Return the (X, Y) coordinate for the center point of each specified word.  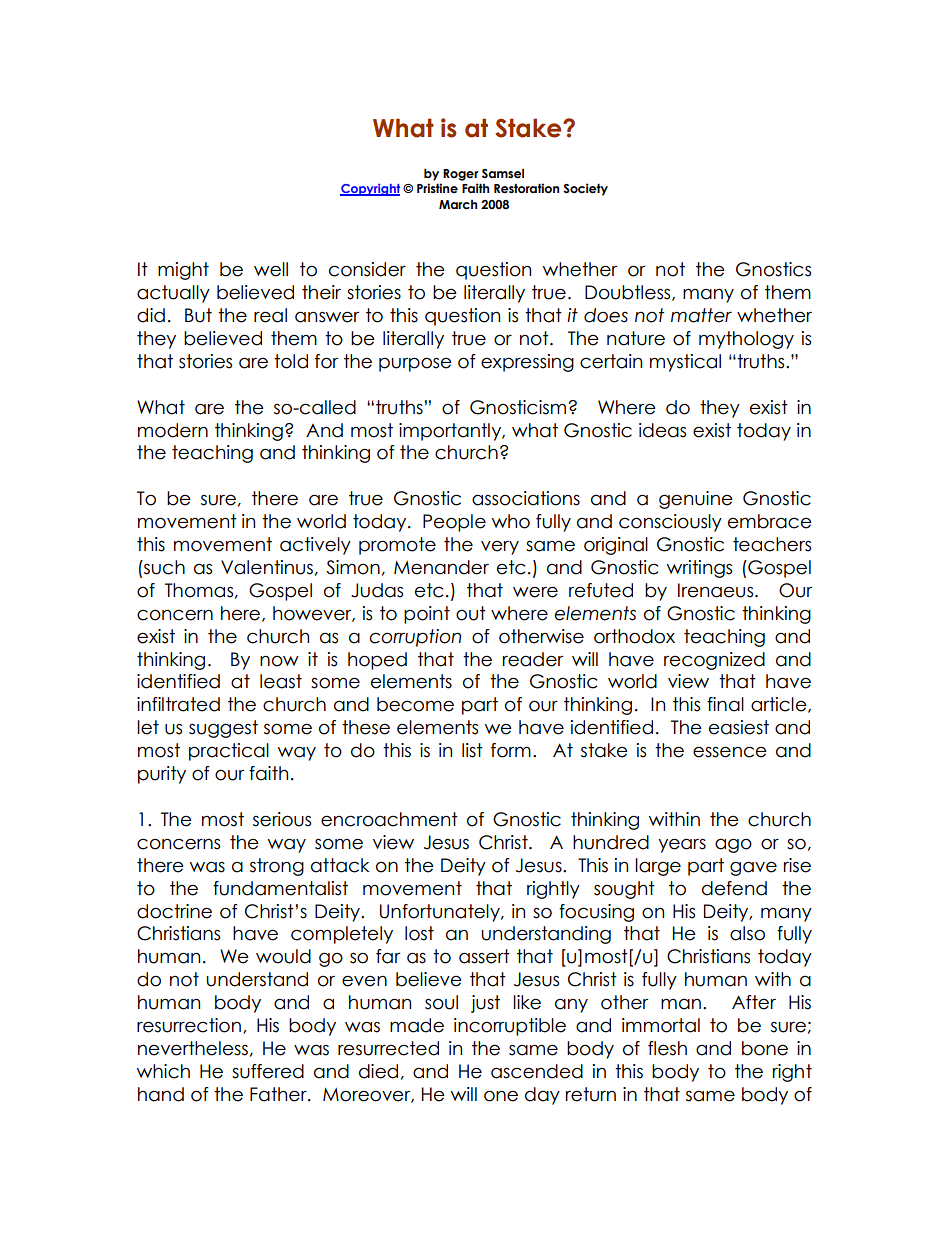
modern (173, 430)
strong (277, 867)
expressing (527, 363)
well (271, 269)
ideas (662, 430)
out (471, 613)
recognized (714, 661)
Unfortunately (441, 913)
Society (585, 189)
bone (765, 1048)
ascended (537, 1071)
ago (733, 845)
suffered (268, 1071)
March (458, 205)
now (279, 661)
